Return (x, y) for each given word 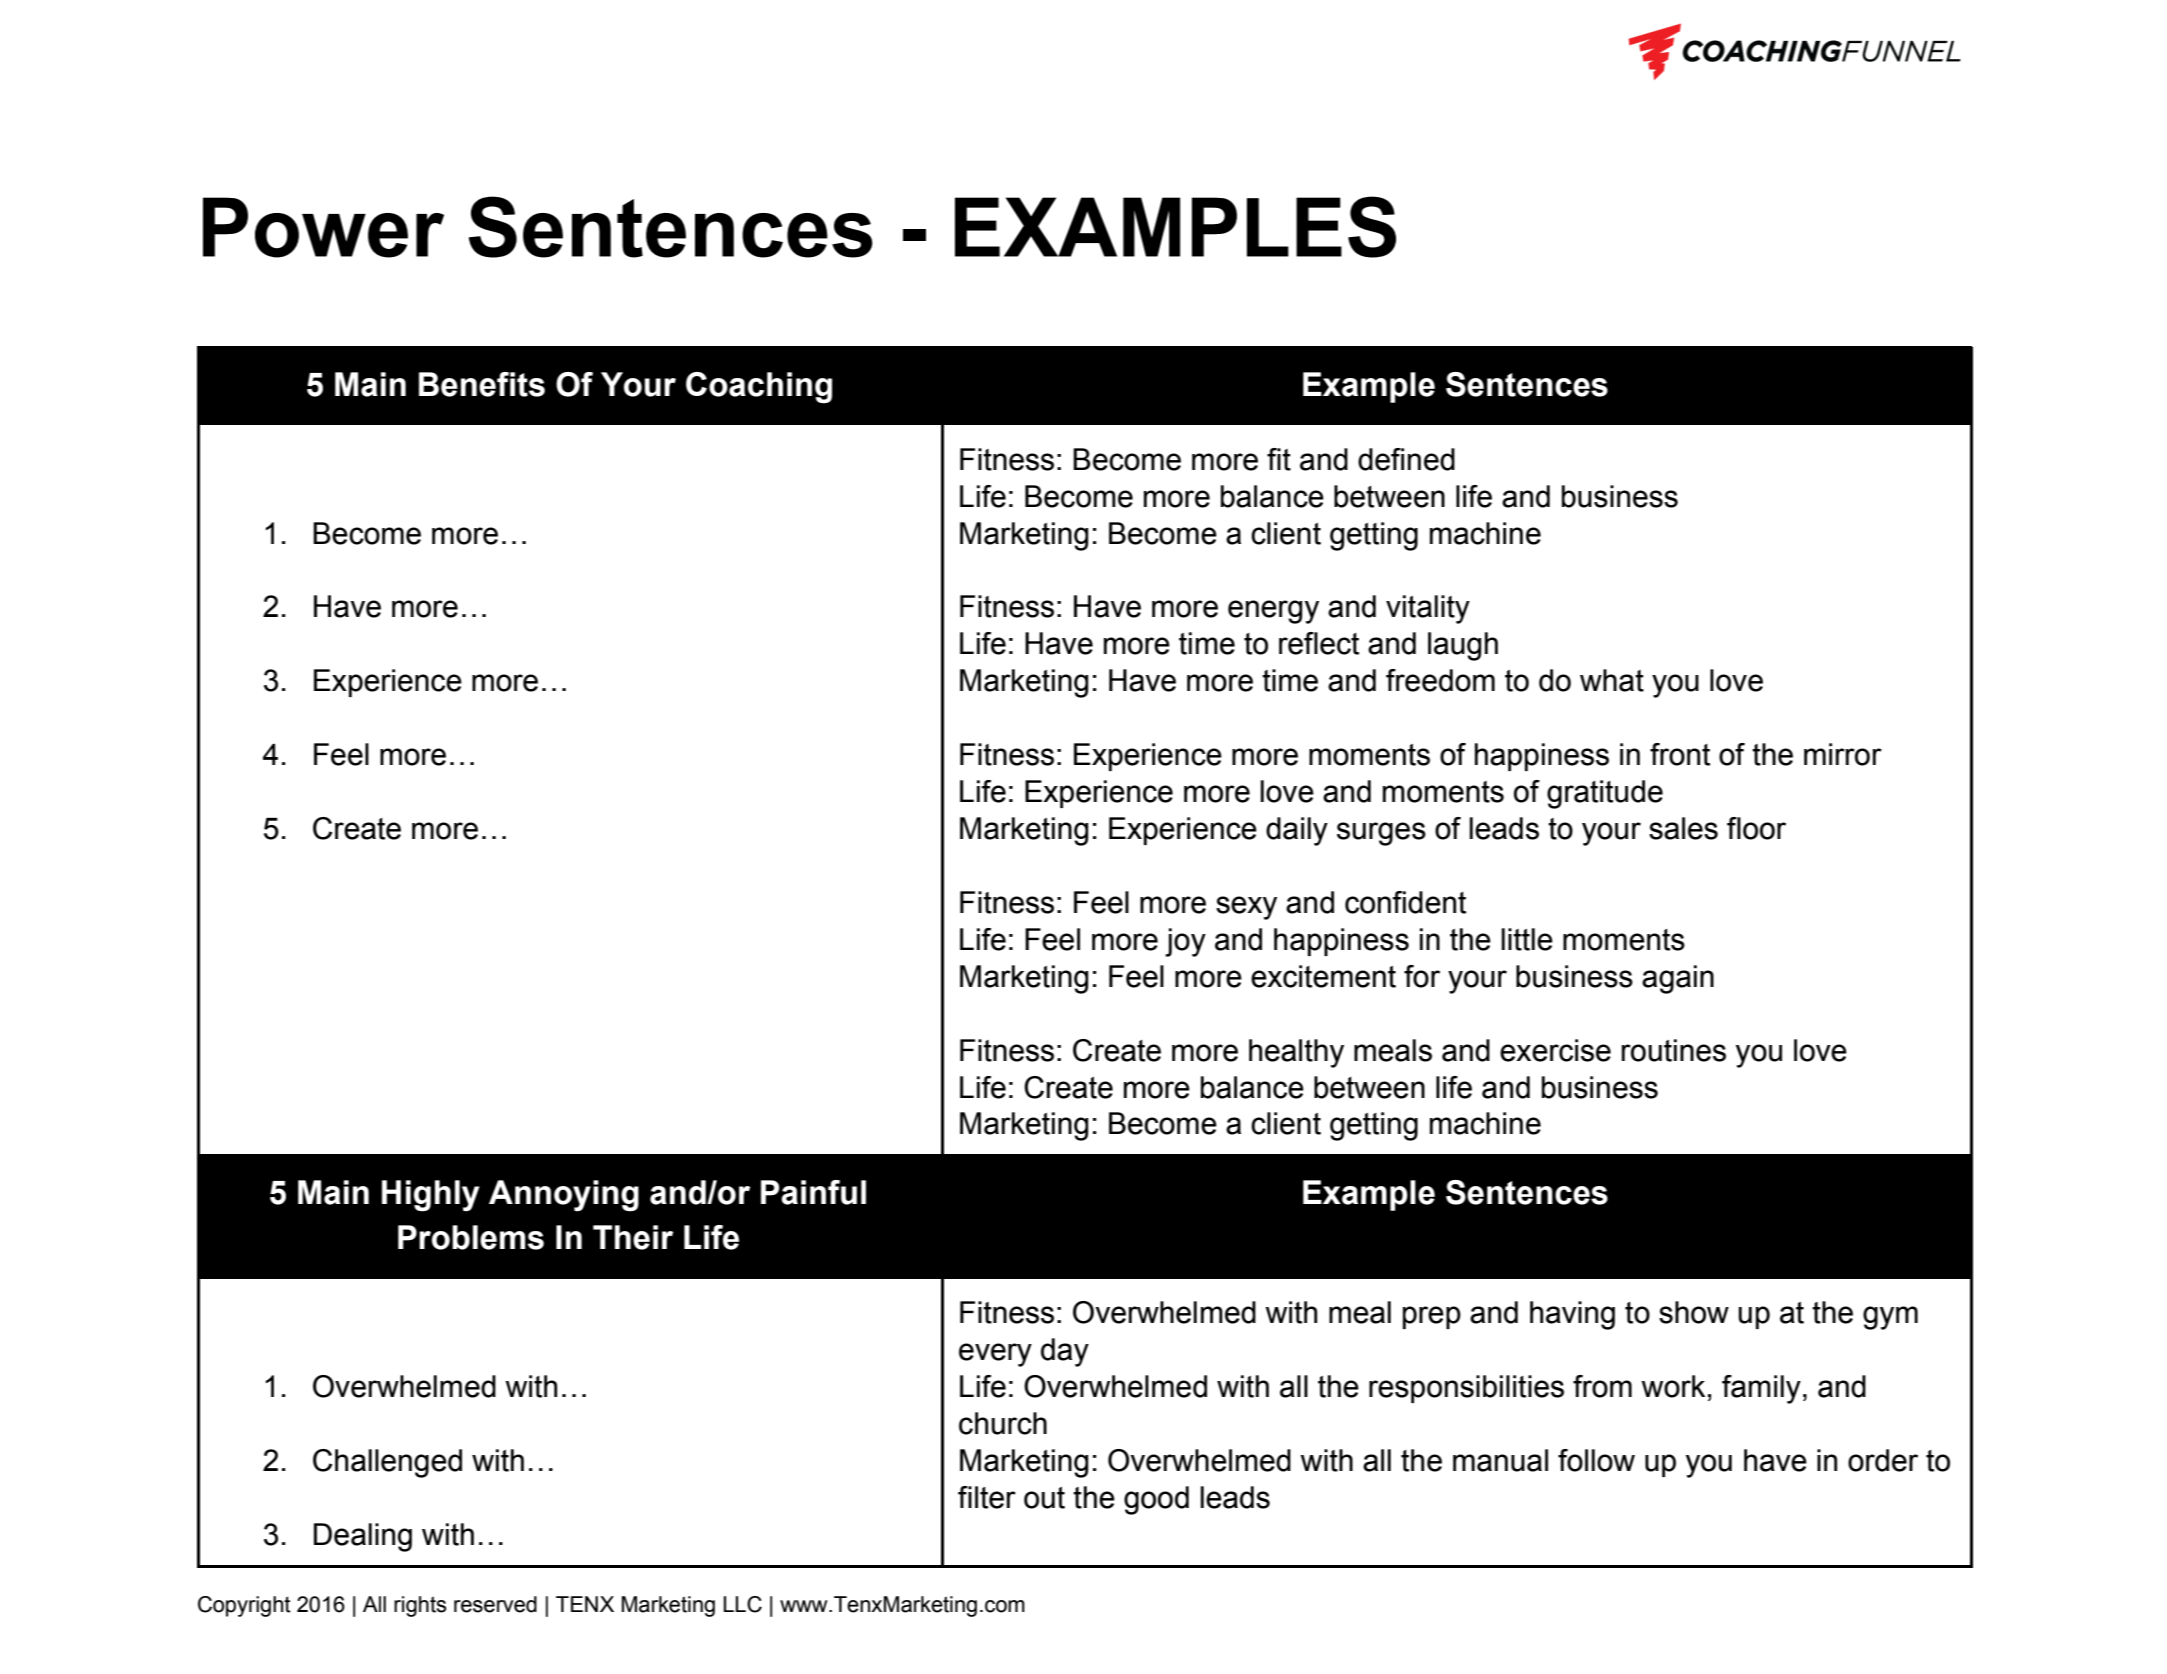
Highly (431, 1196)
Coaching (759, 388)
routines (1674, 1050)
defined (1406, 459)
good (1156, 1500)
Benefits (482, 384)
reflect (1319, 643)
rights (420, 1606)
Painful (813, 1192)
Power (323, 227)
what (1612, 680)
